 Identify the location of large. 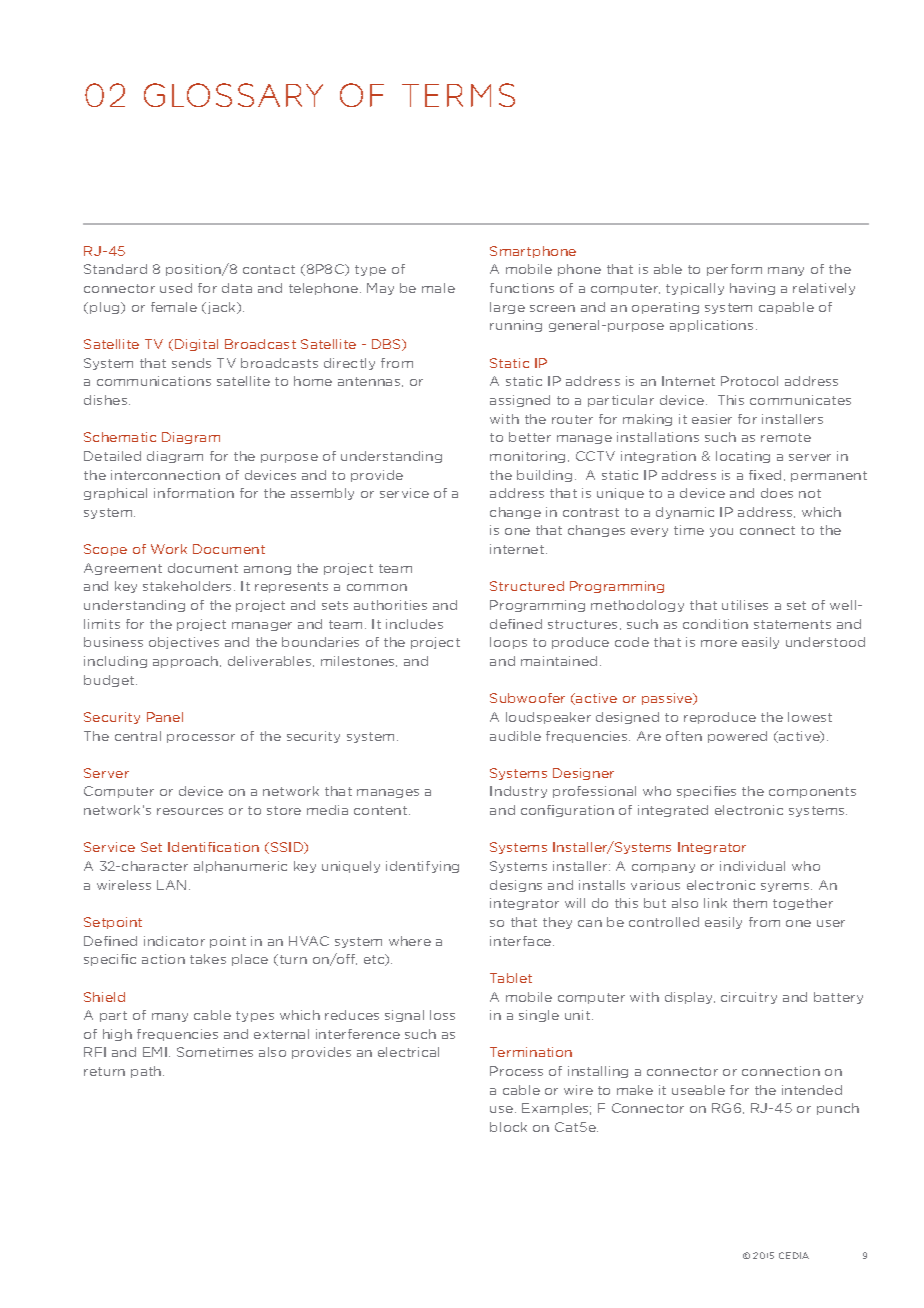
(507, 308).
